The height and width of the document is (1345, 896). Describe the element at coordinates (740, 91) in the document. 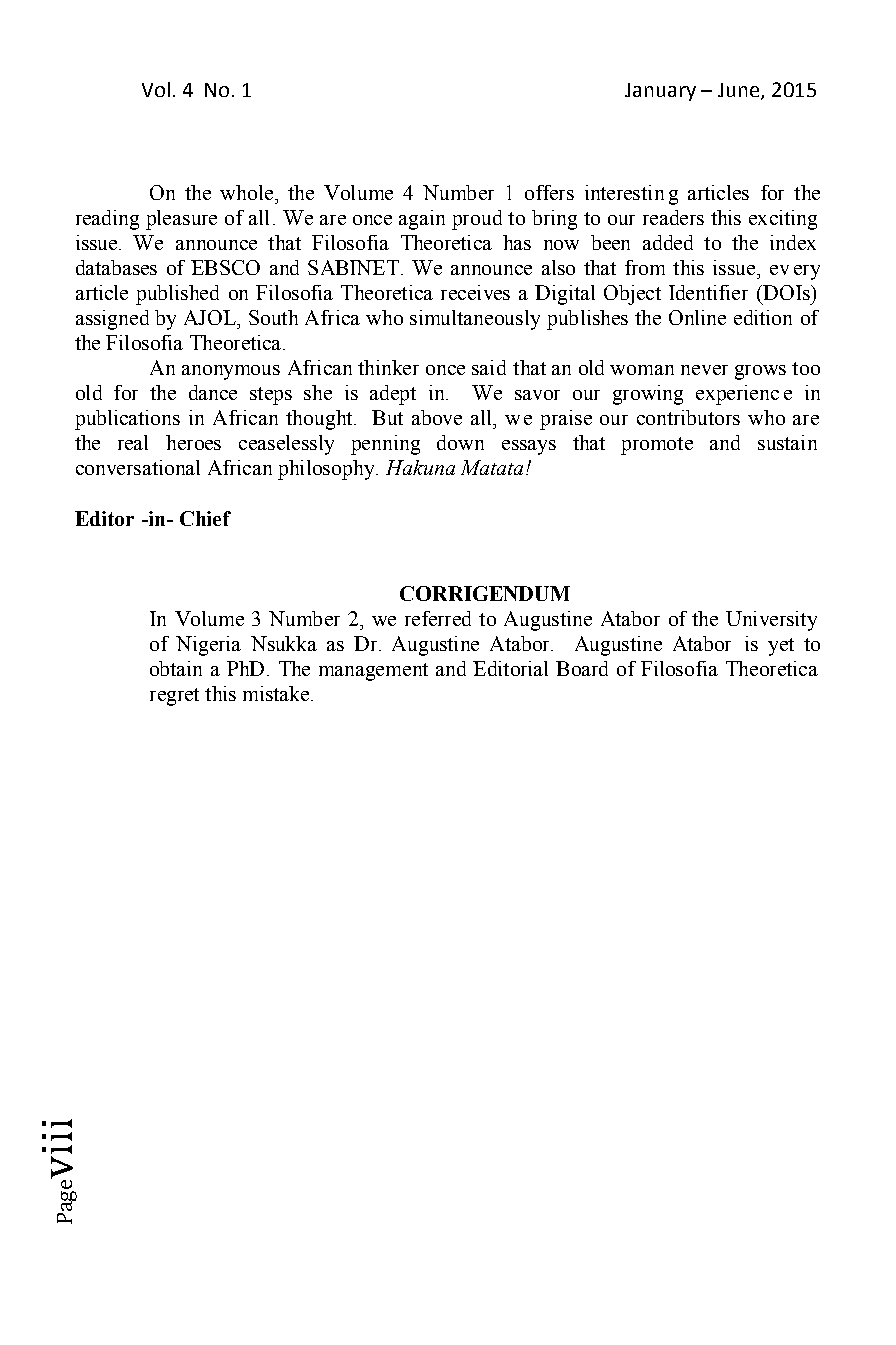

I see `June` at that location.
